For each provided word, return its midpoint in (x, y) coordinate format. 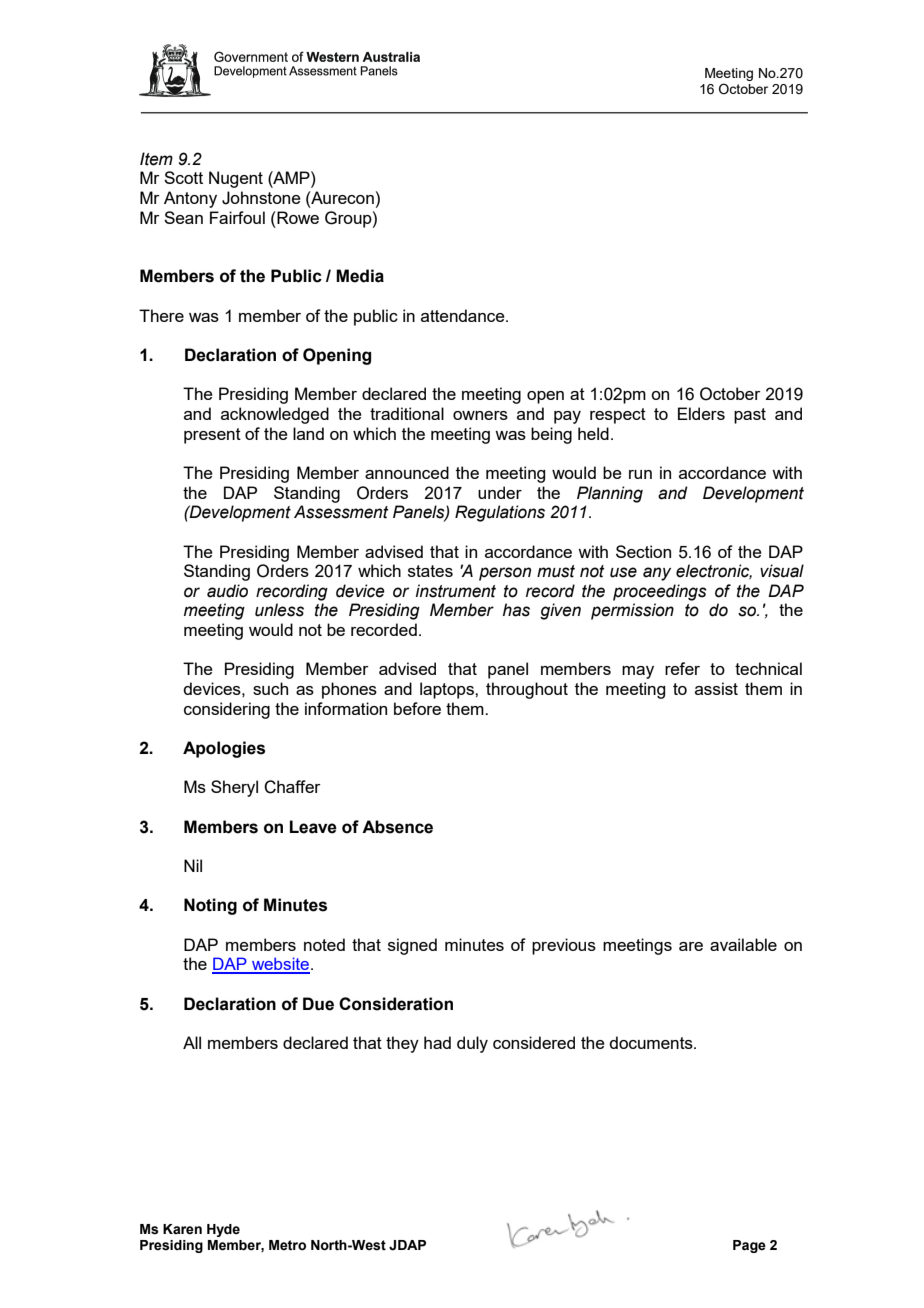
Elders (701, 413)
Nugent (236, 179)
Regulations (500, 513)
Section (643, 551)
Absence (397, 827)
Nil (193, 865)
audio (227, 591)
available (743, 944)
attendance (464, 315)
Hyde (223, 1230)
